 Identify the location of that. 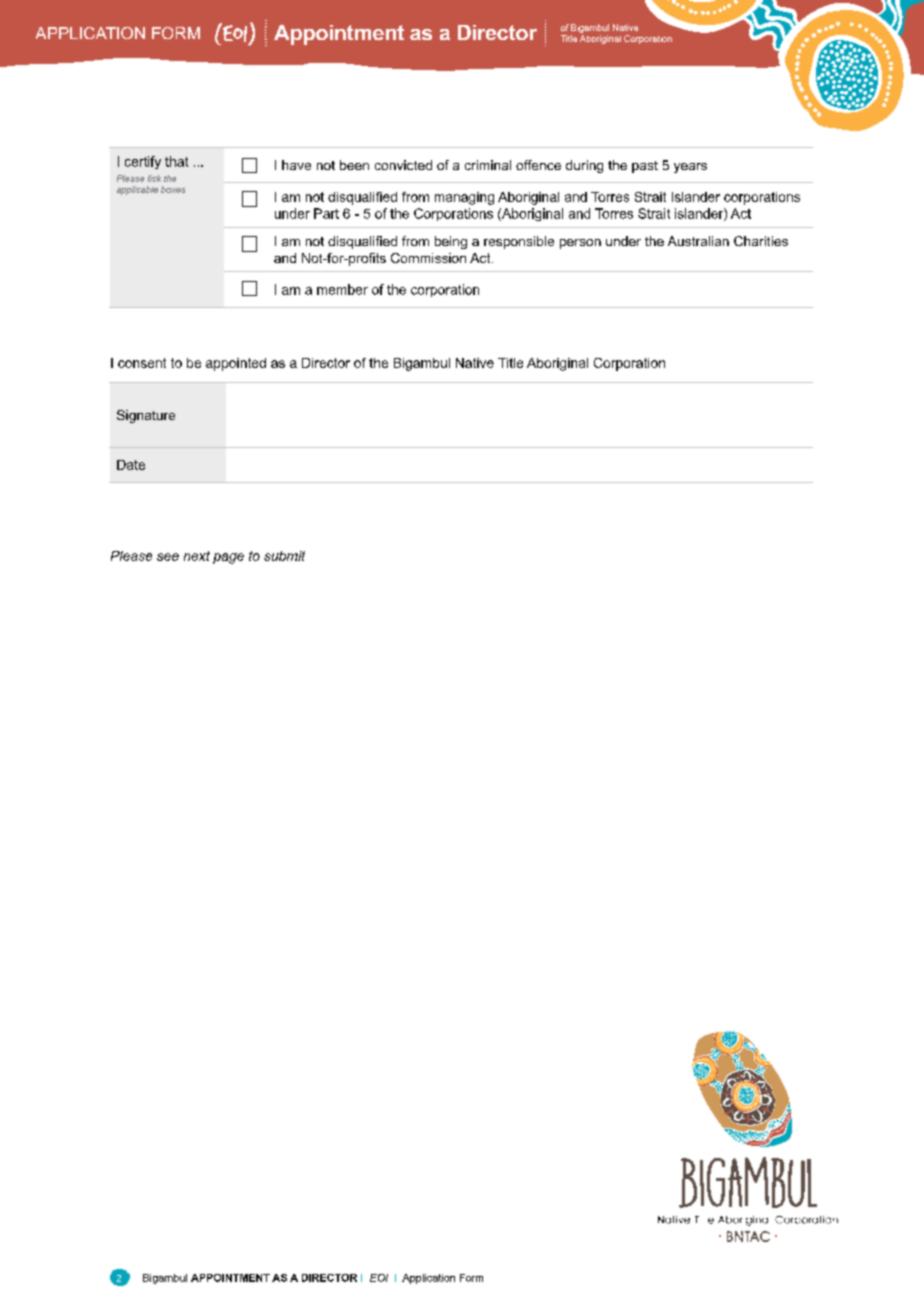
(176, 161).
